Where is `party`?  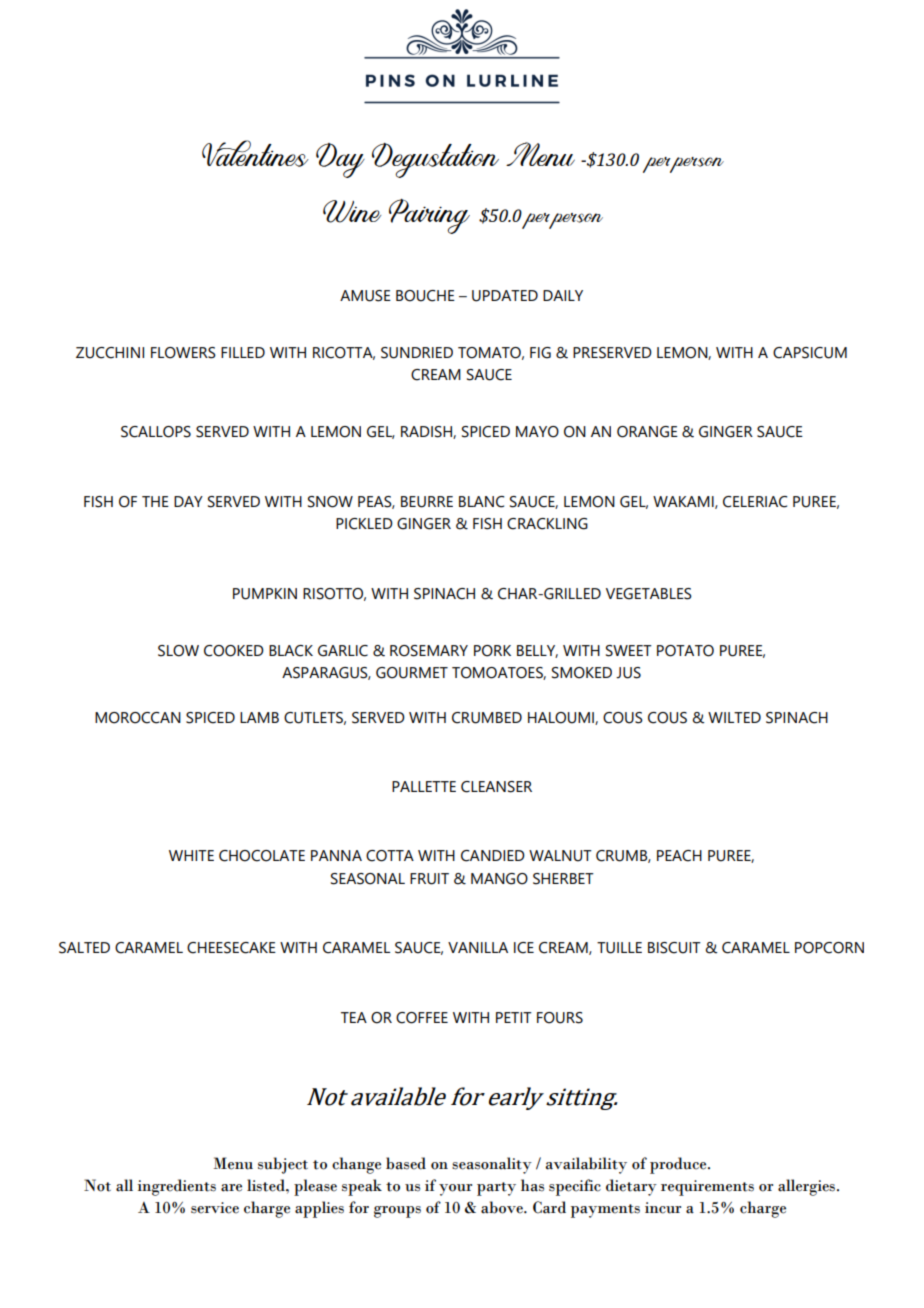 party is located at coordinates (496, 1189).
